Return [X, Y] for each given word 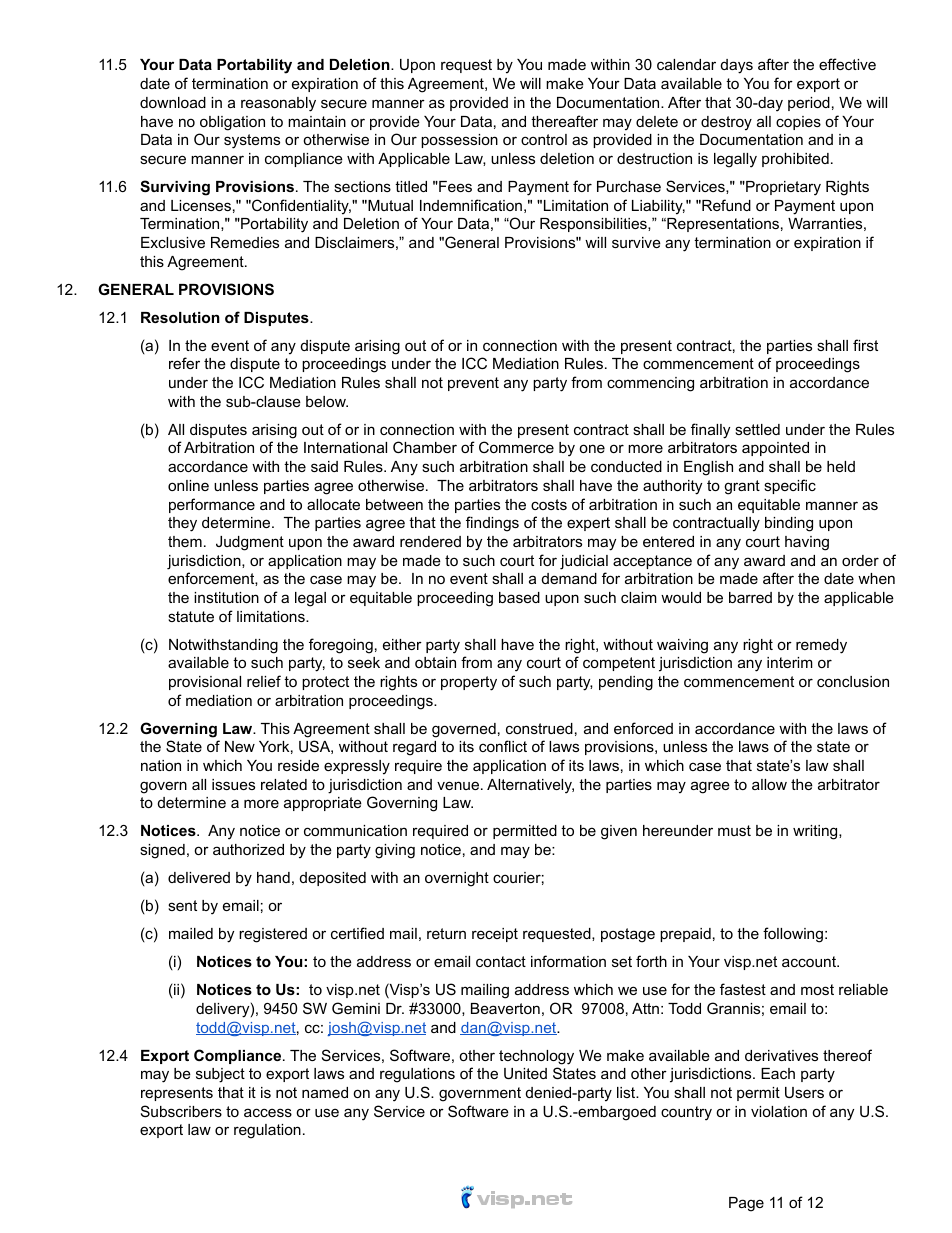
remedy [821, 646]
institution [226, 597]
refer [184, 363]
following [793, 935]
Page [746, 1204]
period [809, 104]
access [268, 1112]
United [525, 1073]
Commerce [516, 447]
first [865, 345]
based [519, 597]
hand [273, 877]
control [544, 139]
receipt [495, 935]
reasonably [278, 104]
